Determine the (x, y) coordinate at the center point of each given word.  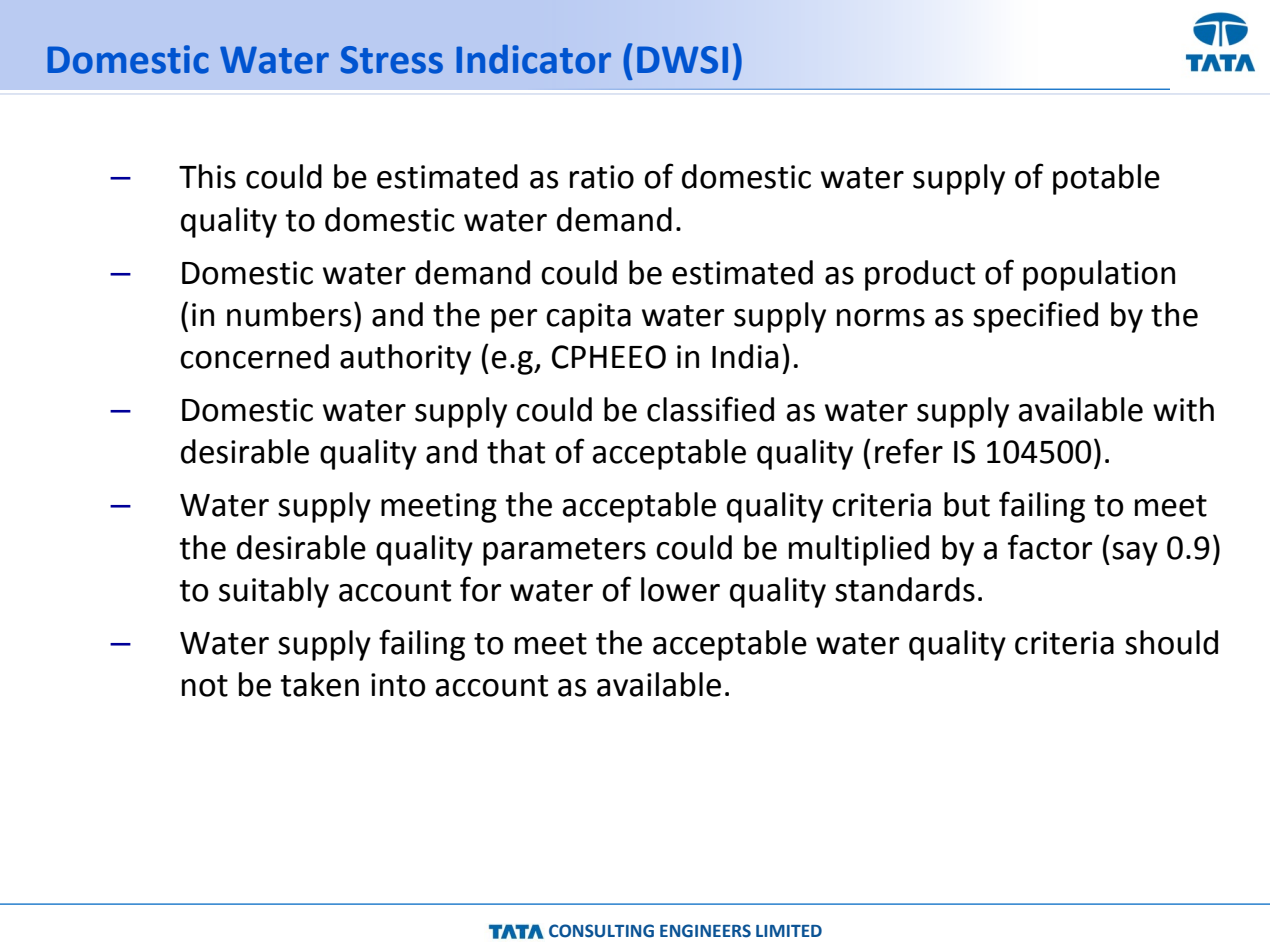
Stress (392, 60)
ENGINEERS (705, 931)
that (516, 451)
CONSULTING (601, 931)
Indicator (533, 59)
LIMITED (789, 931)
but (967, 504)
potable (1106, 179)
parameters (564, 552)
